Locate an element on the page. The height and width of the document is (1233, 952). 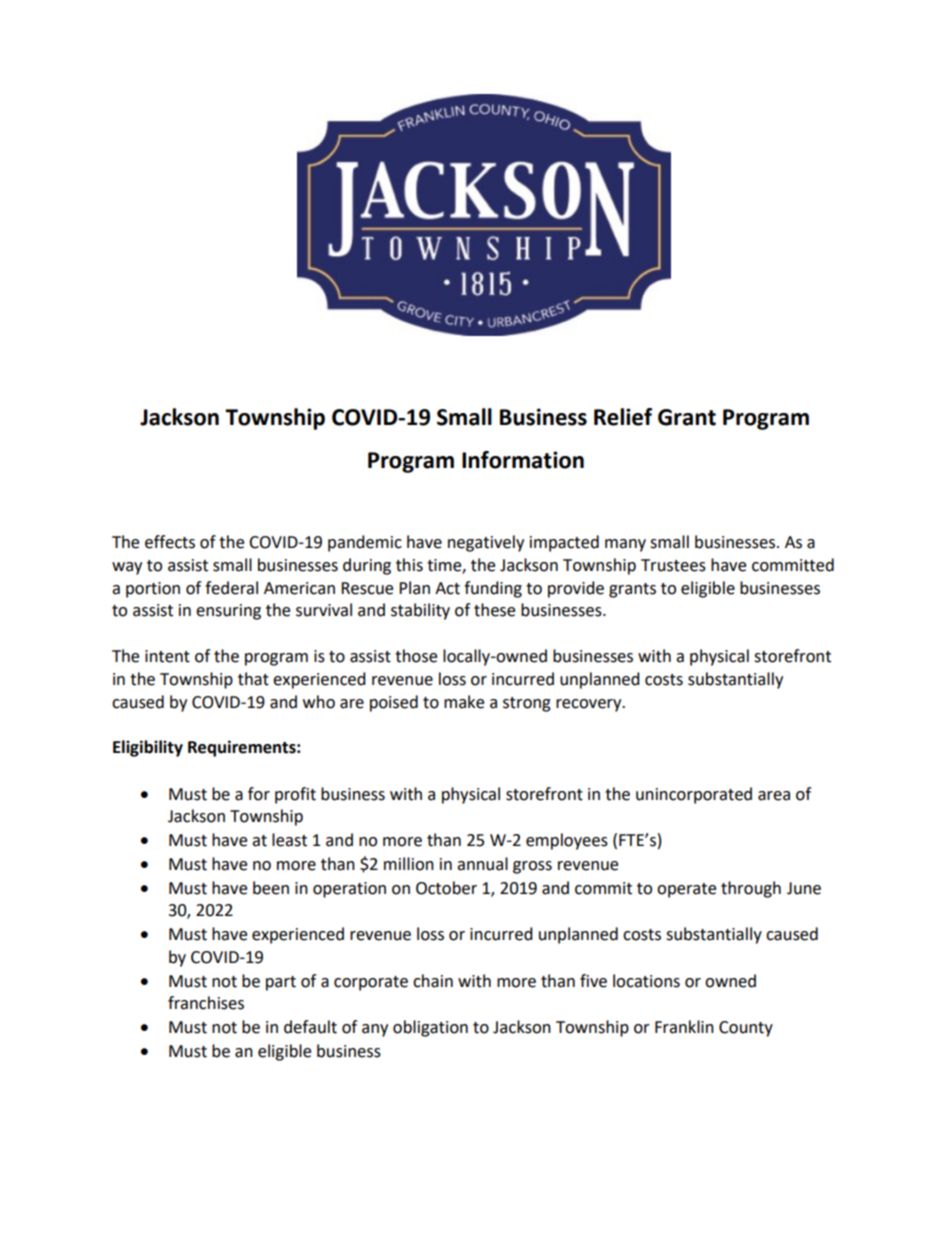
obligation is located at coordinates (430, 1028).
